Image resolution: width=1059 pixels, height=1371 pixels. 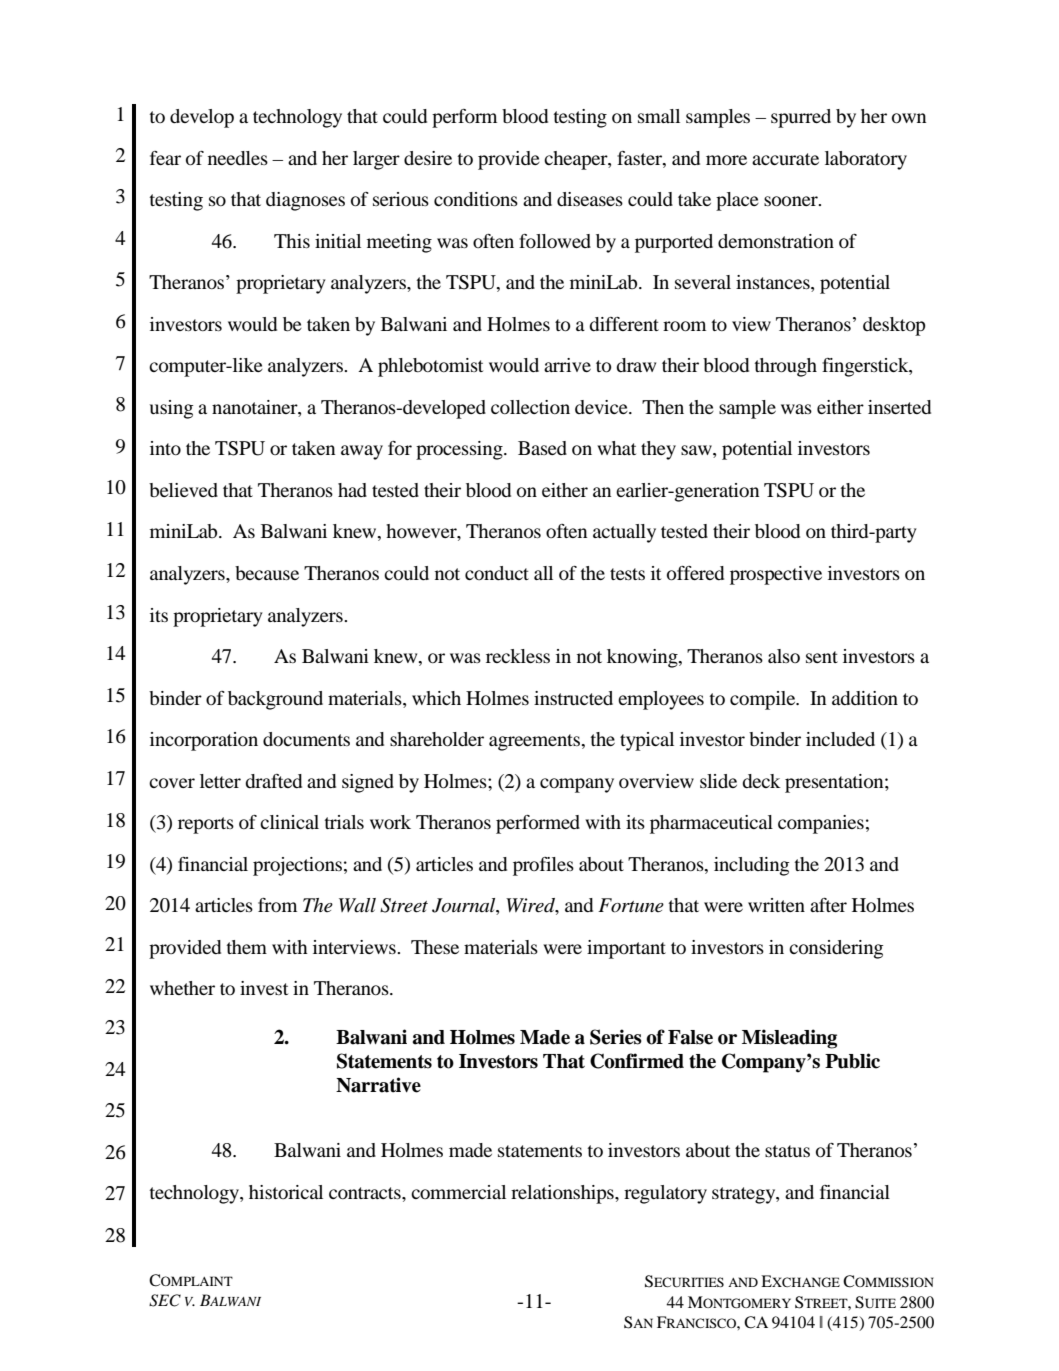 I want to click on diseases, so click(x=590, y=199).
